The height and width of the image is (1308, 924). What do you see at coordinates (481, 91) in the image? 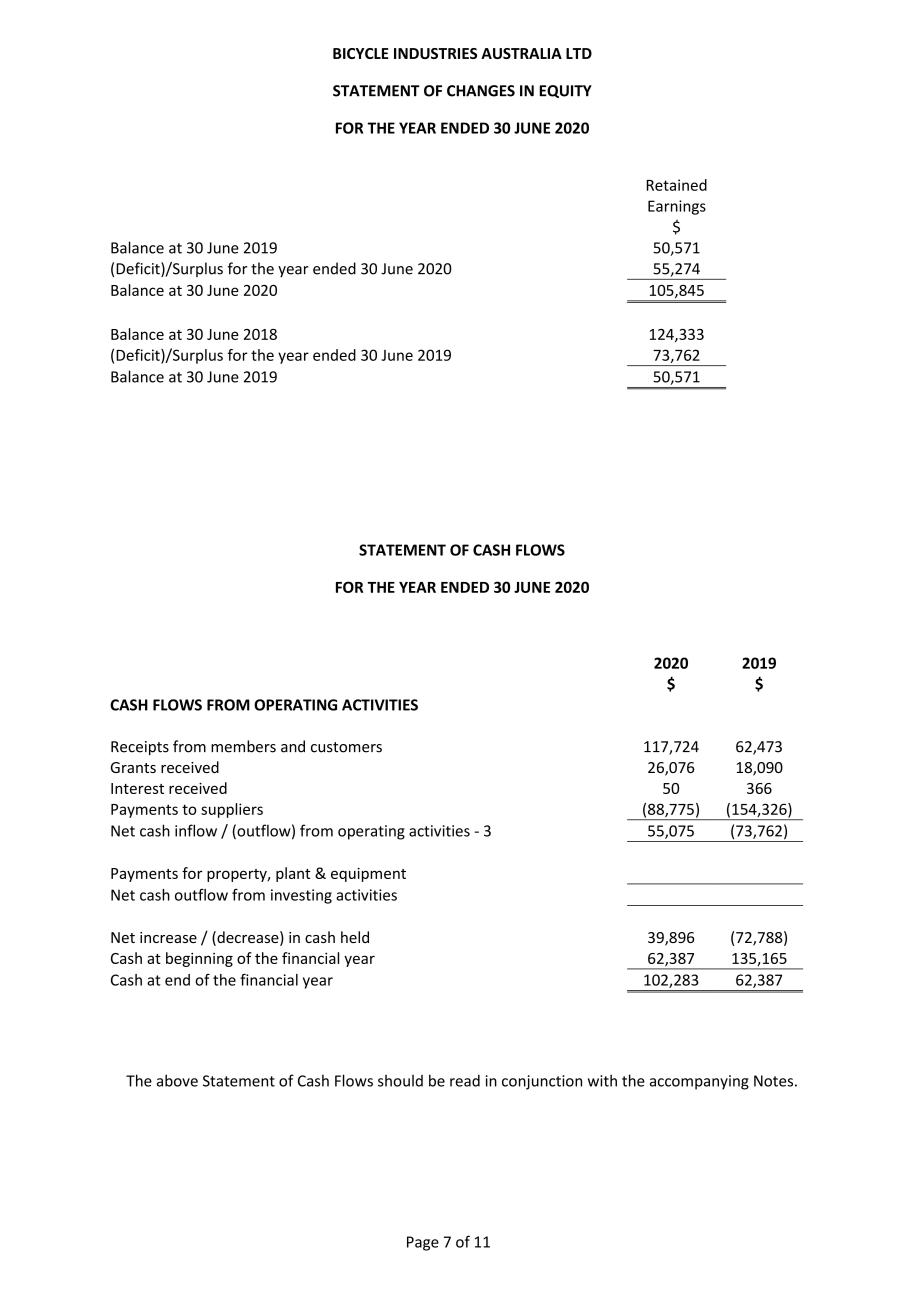
I see `CHANGES` at bounding box center [481, 91].
